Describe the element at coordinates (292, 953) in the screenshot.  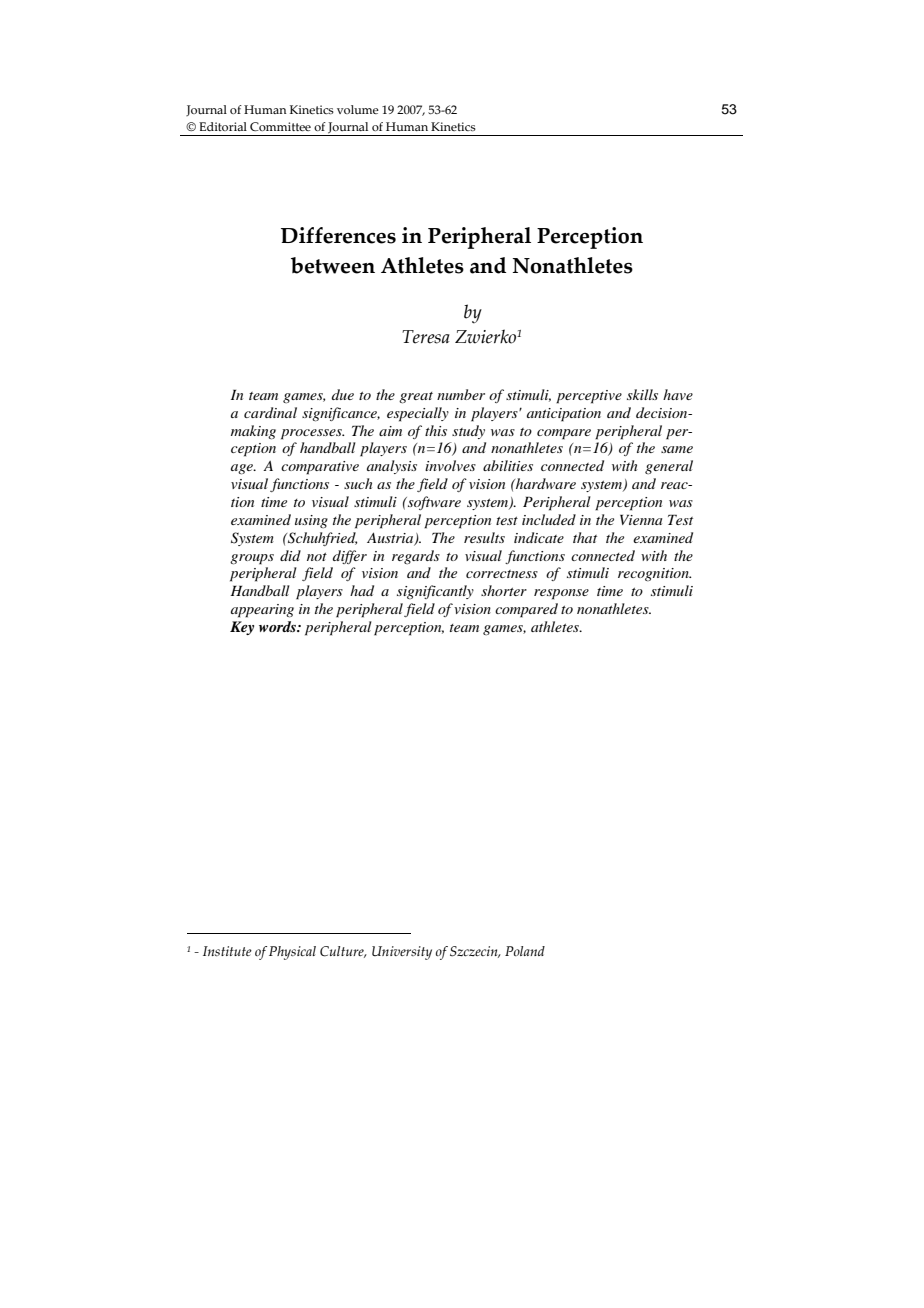
I see `Physical` at that location.
